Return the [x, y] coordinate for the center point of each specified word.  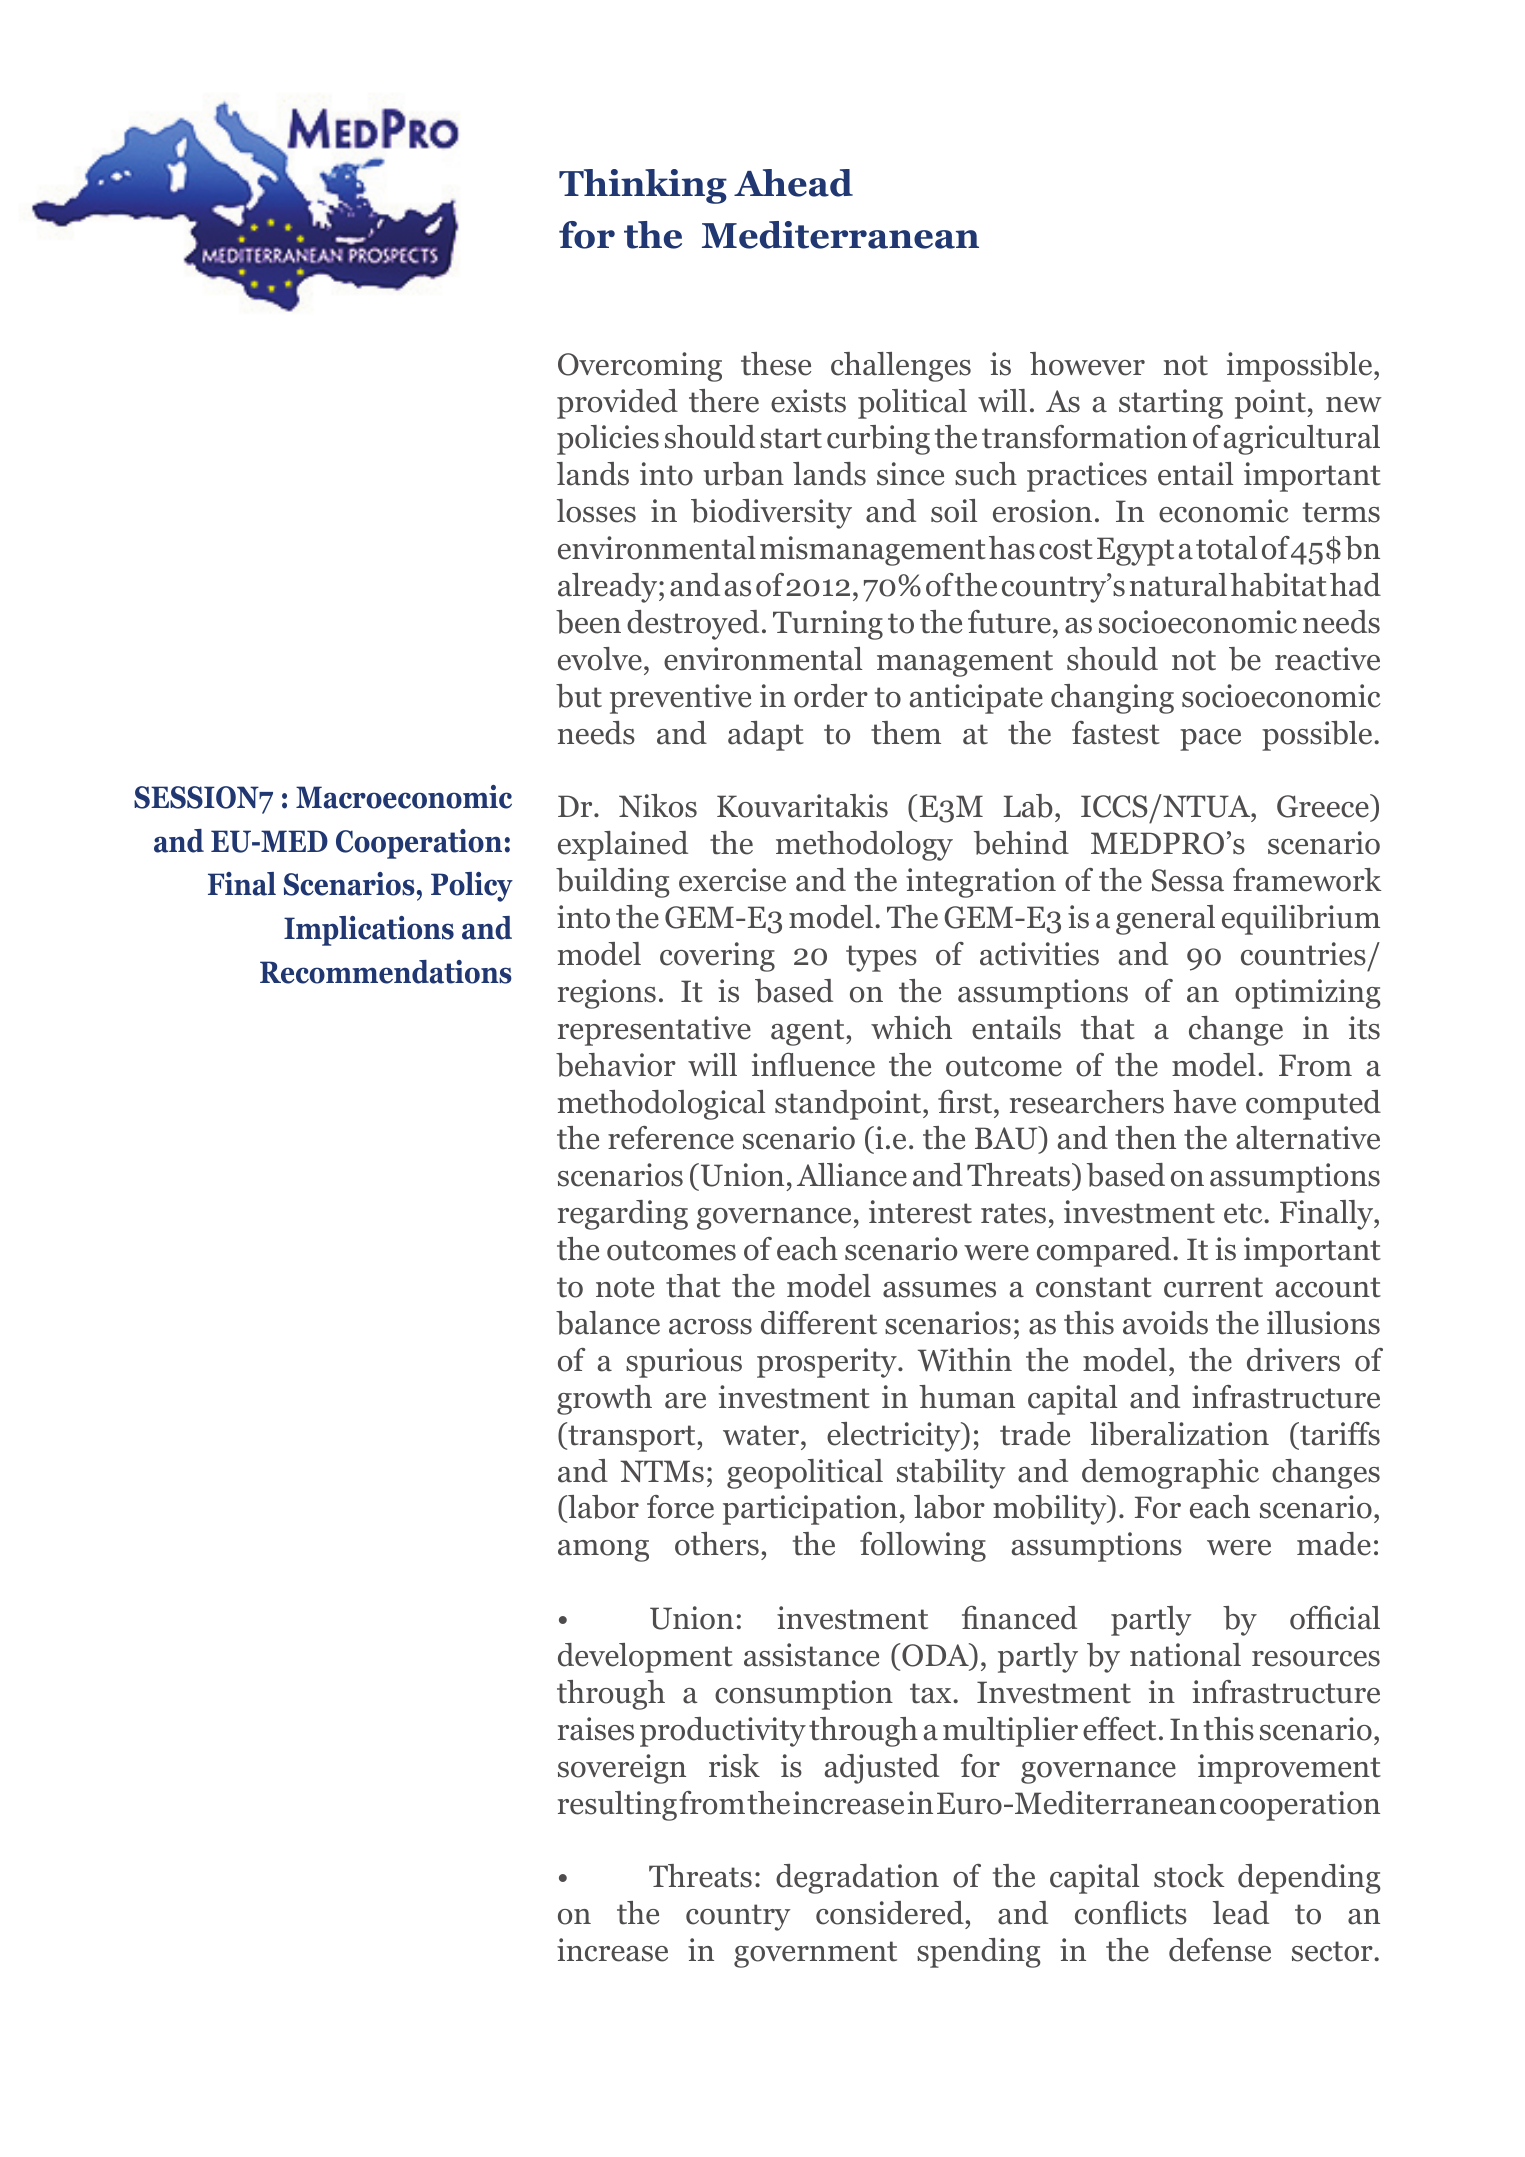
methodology [864, 846]
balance [608, 1323]
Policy [472, 887]
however [1087, 364]
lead [1241, 1913]
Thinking [643, 186]
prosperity [828, 1363]
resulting [617, 1806]
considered [890, 1913]
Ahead [793, 183]
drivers [1293, 1360]
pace [1210, 740]
